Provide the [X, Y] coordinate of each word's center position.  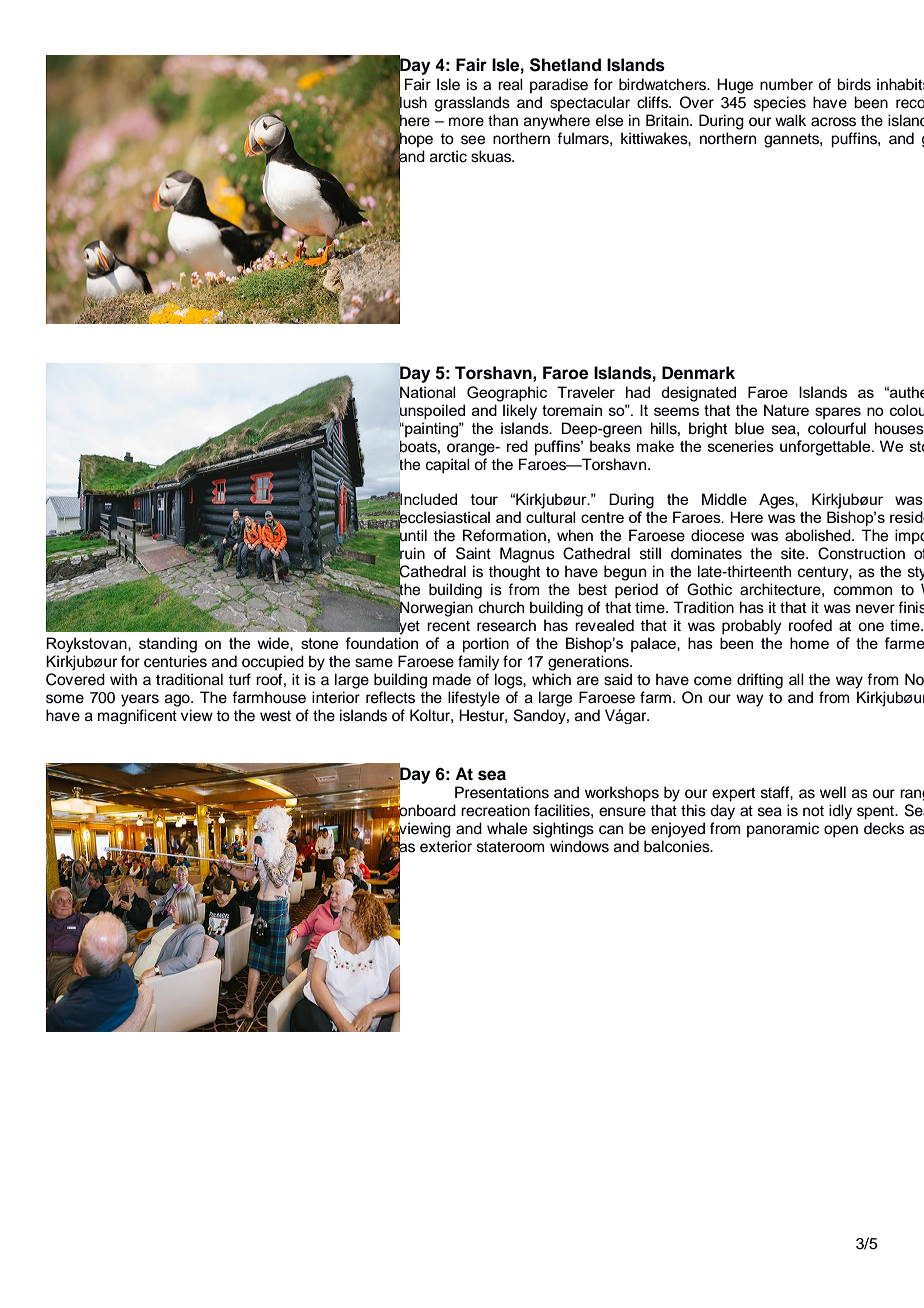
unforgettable [826, 448]
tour [484, 499]
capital [448, 466]
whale [507, 828]
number [786, 84]
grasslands [472, 104]
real [510, 84]
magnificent [137, 716]
